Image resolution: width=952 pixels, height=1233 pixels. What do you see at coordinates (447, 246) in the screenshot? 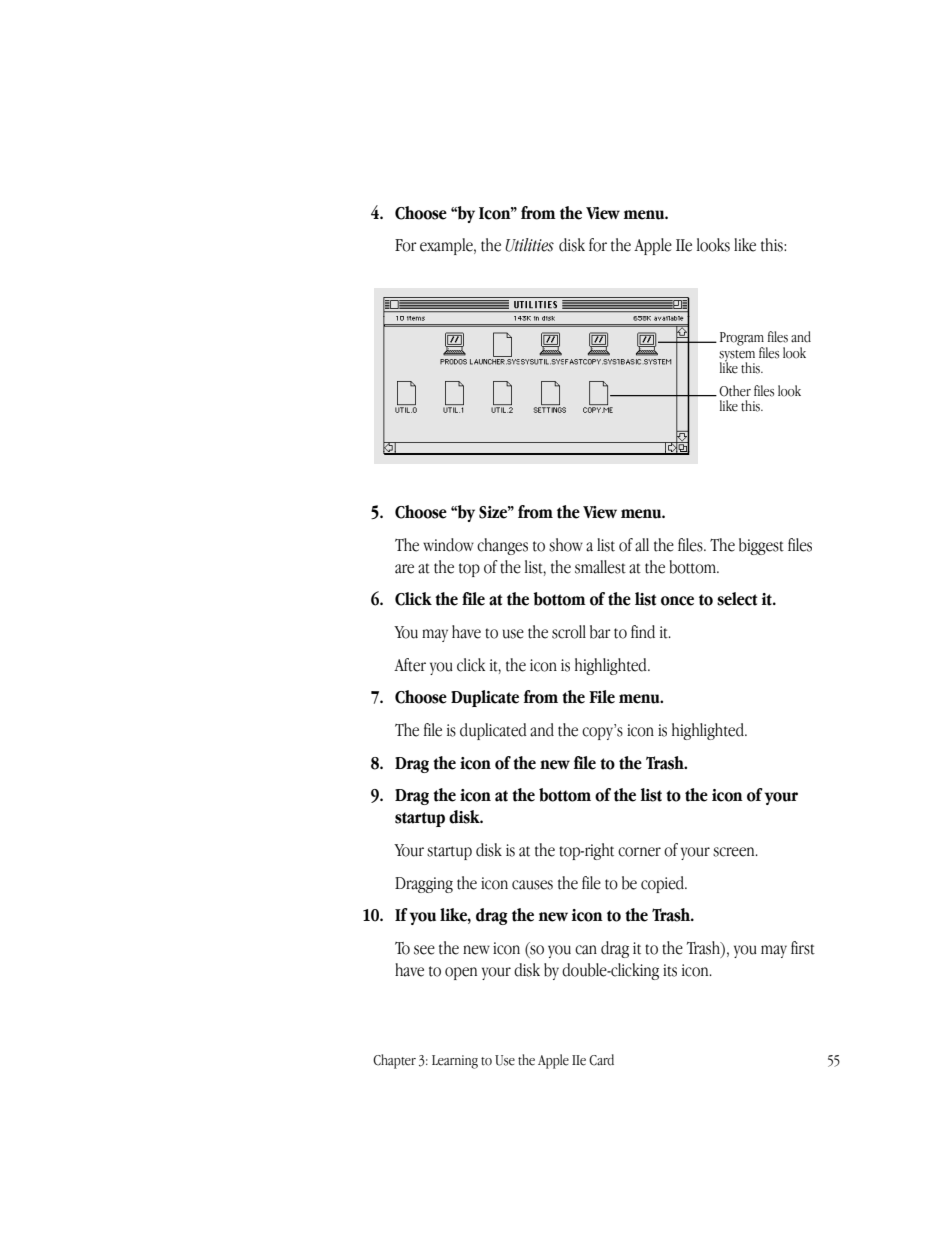
I see `example` at bounding box center [447, 246].
